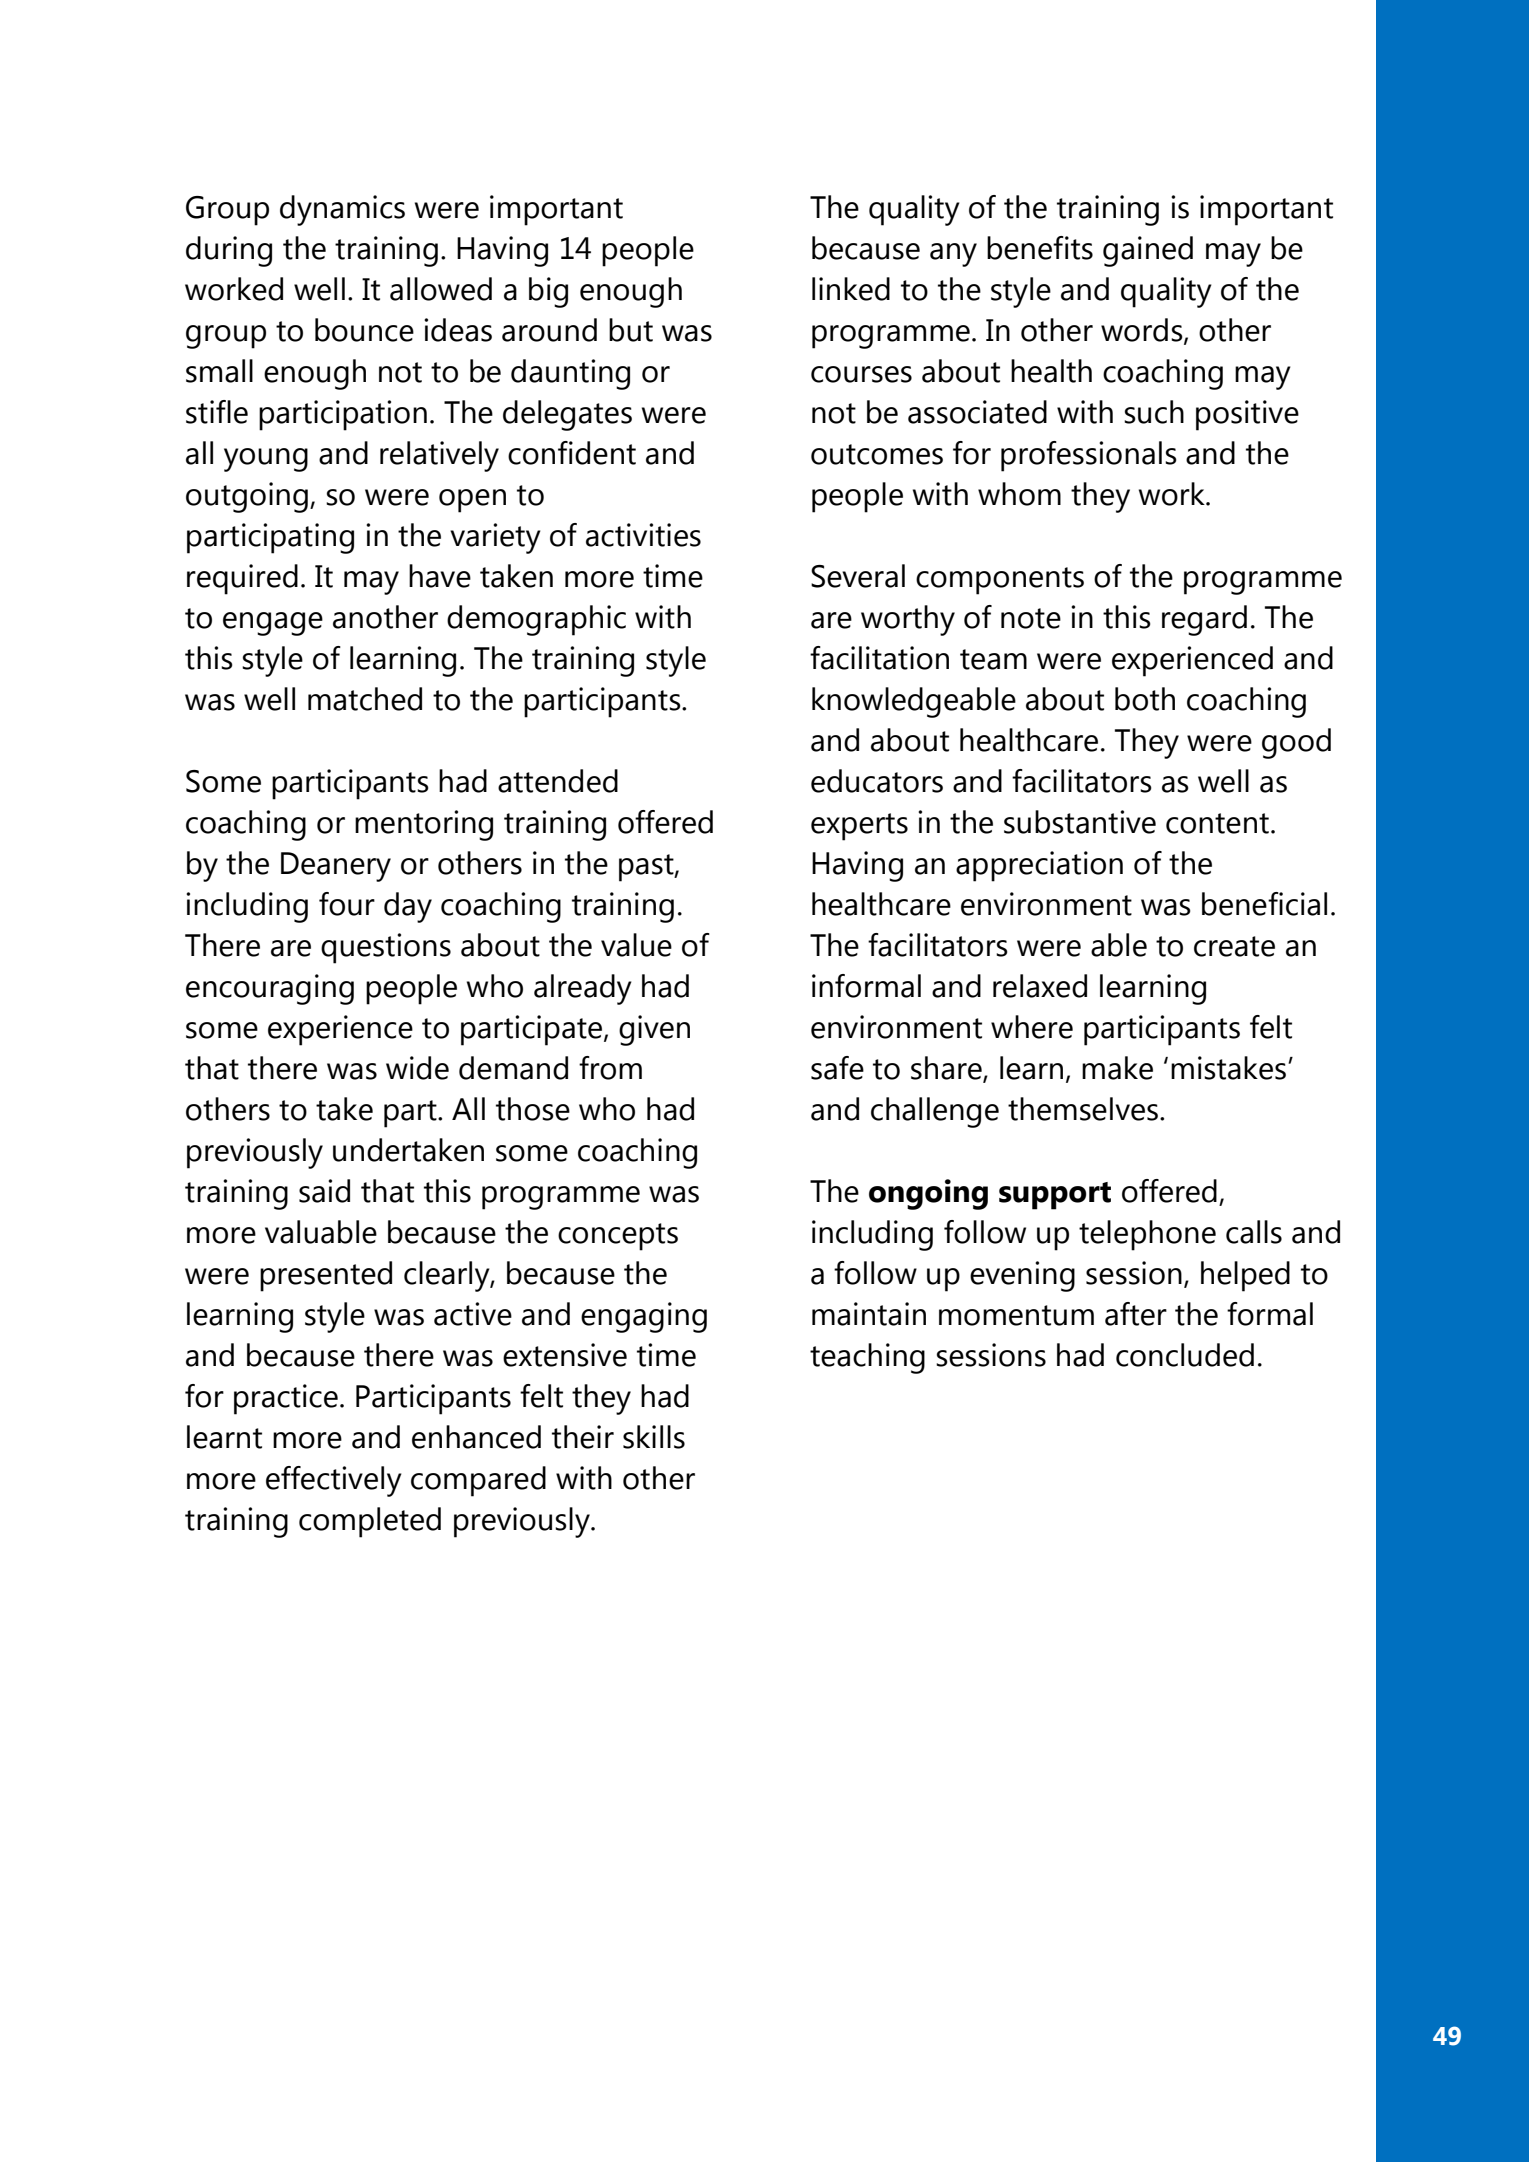 This screenshot has height=2162, width=1529. I want to click on linked, so click(851, 289).
